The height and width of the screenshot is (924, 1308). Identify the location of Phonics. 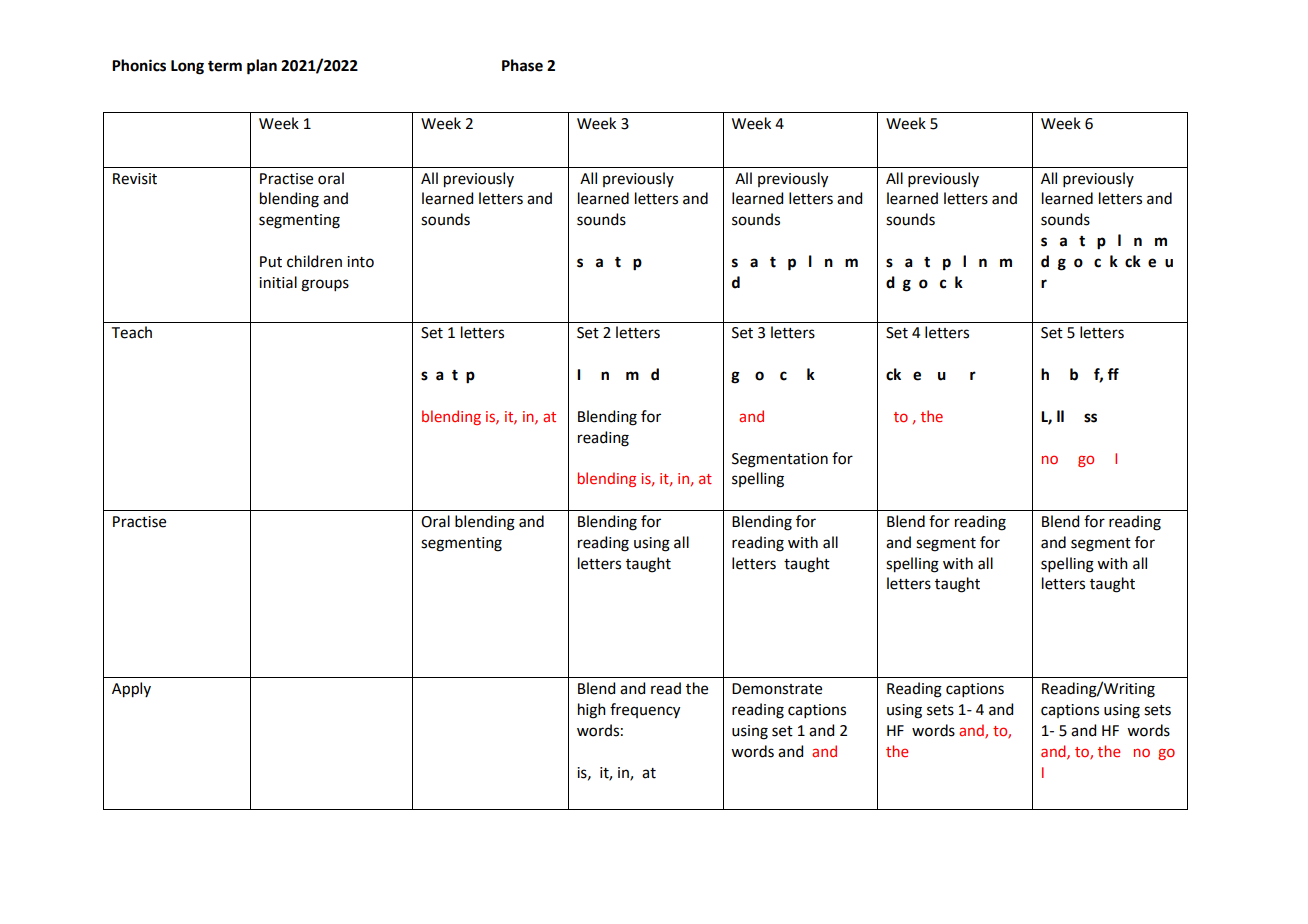
(139, 65).
